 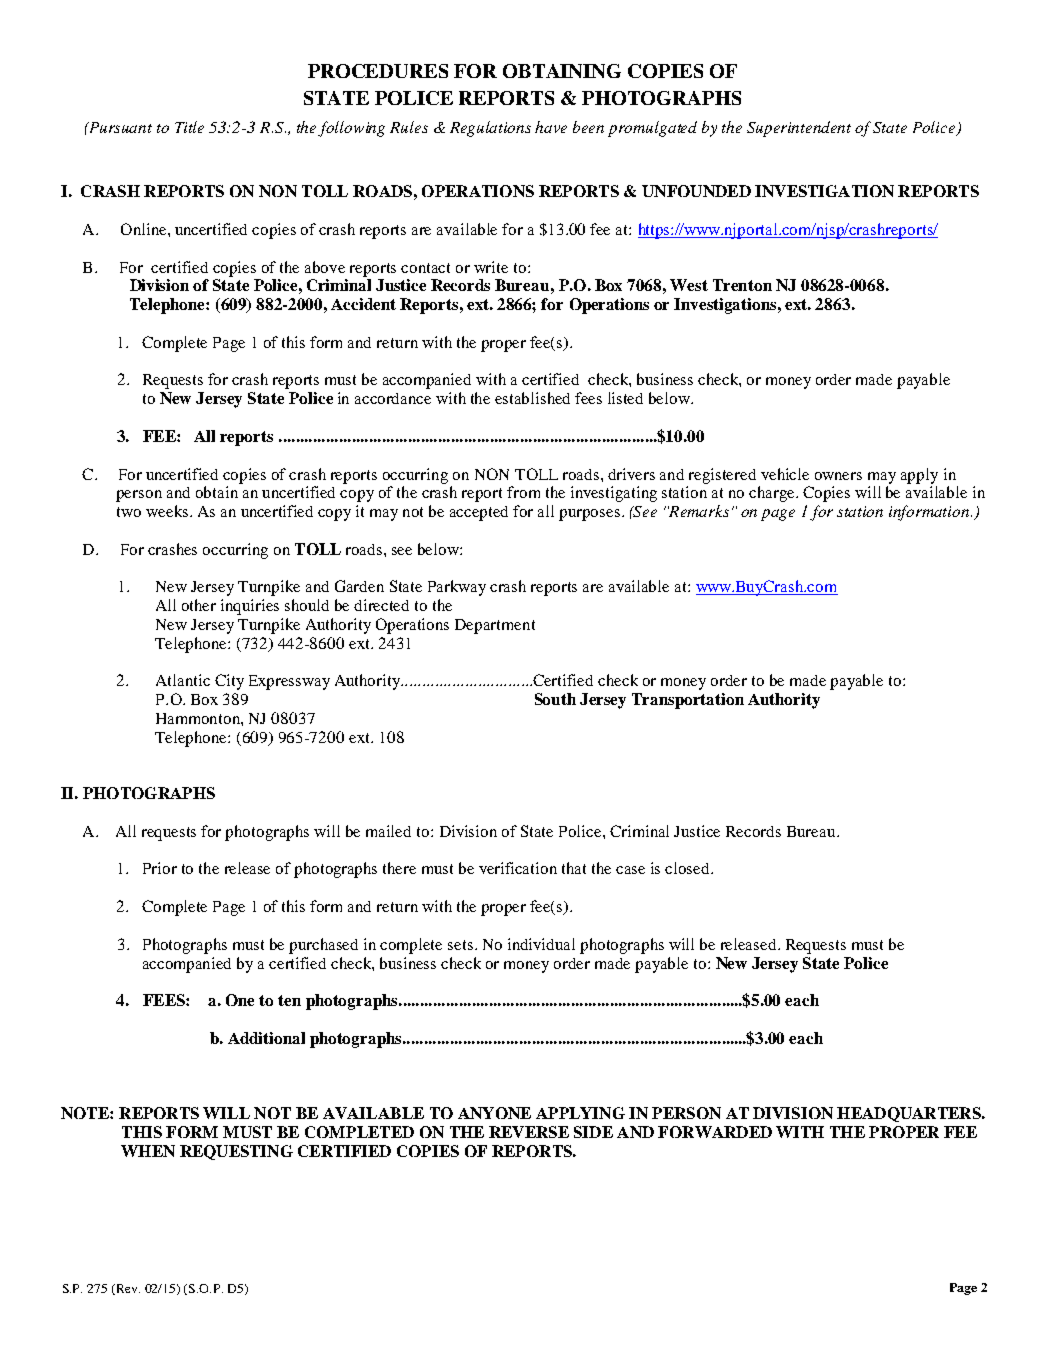 I want to click on Title, so click(x=189, y=127).
